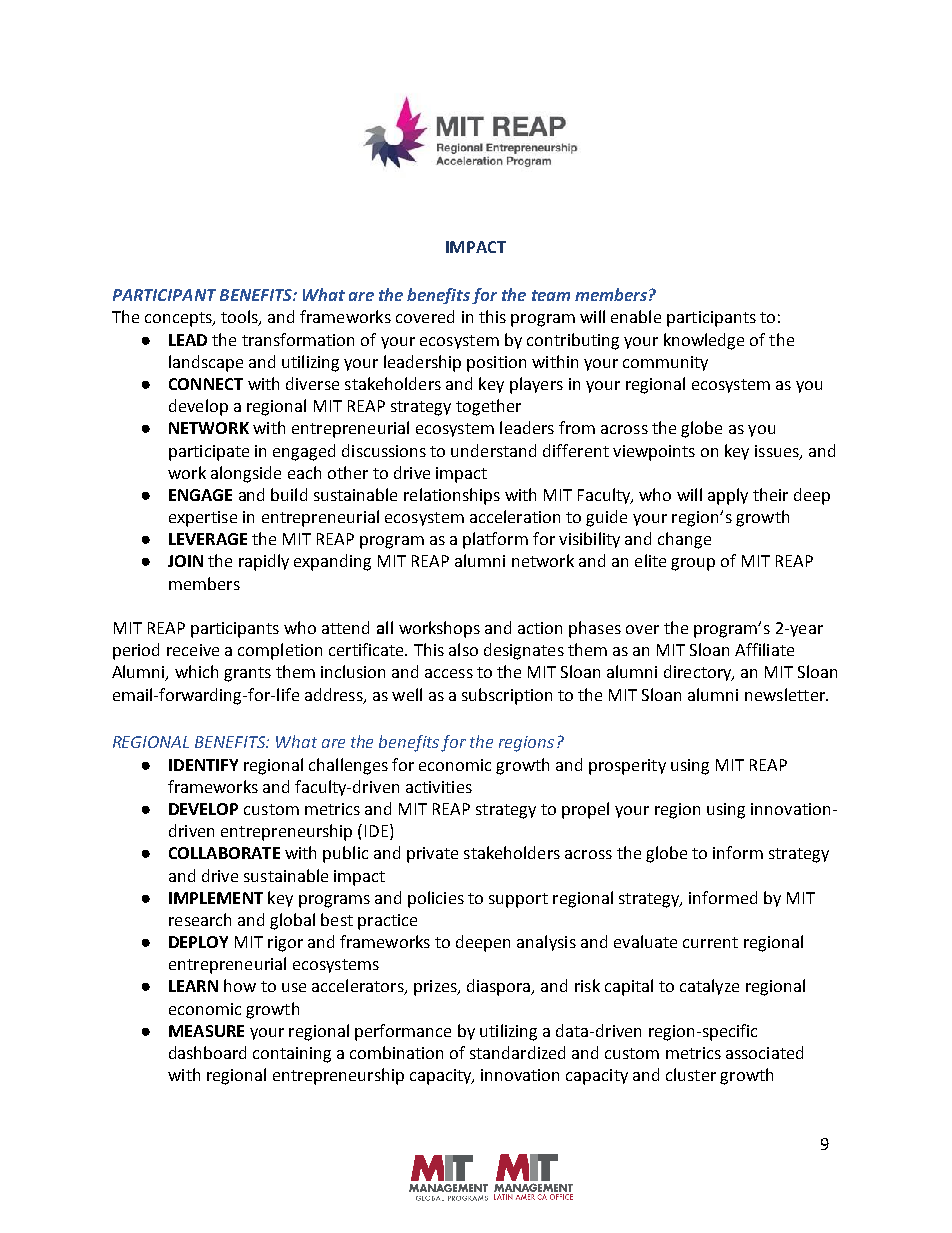 The width and height of the image is (952, 1233). Describe the element at coordinates (517, 1052) in the image. I see `standardized` at that location.
